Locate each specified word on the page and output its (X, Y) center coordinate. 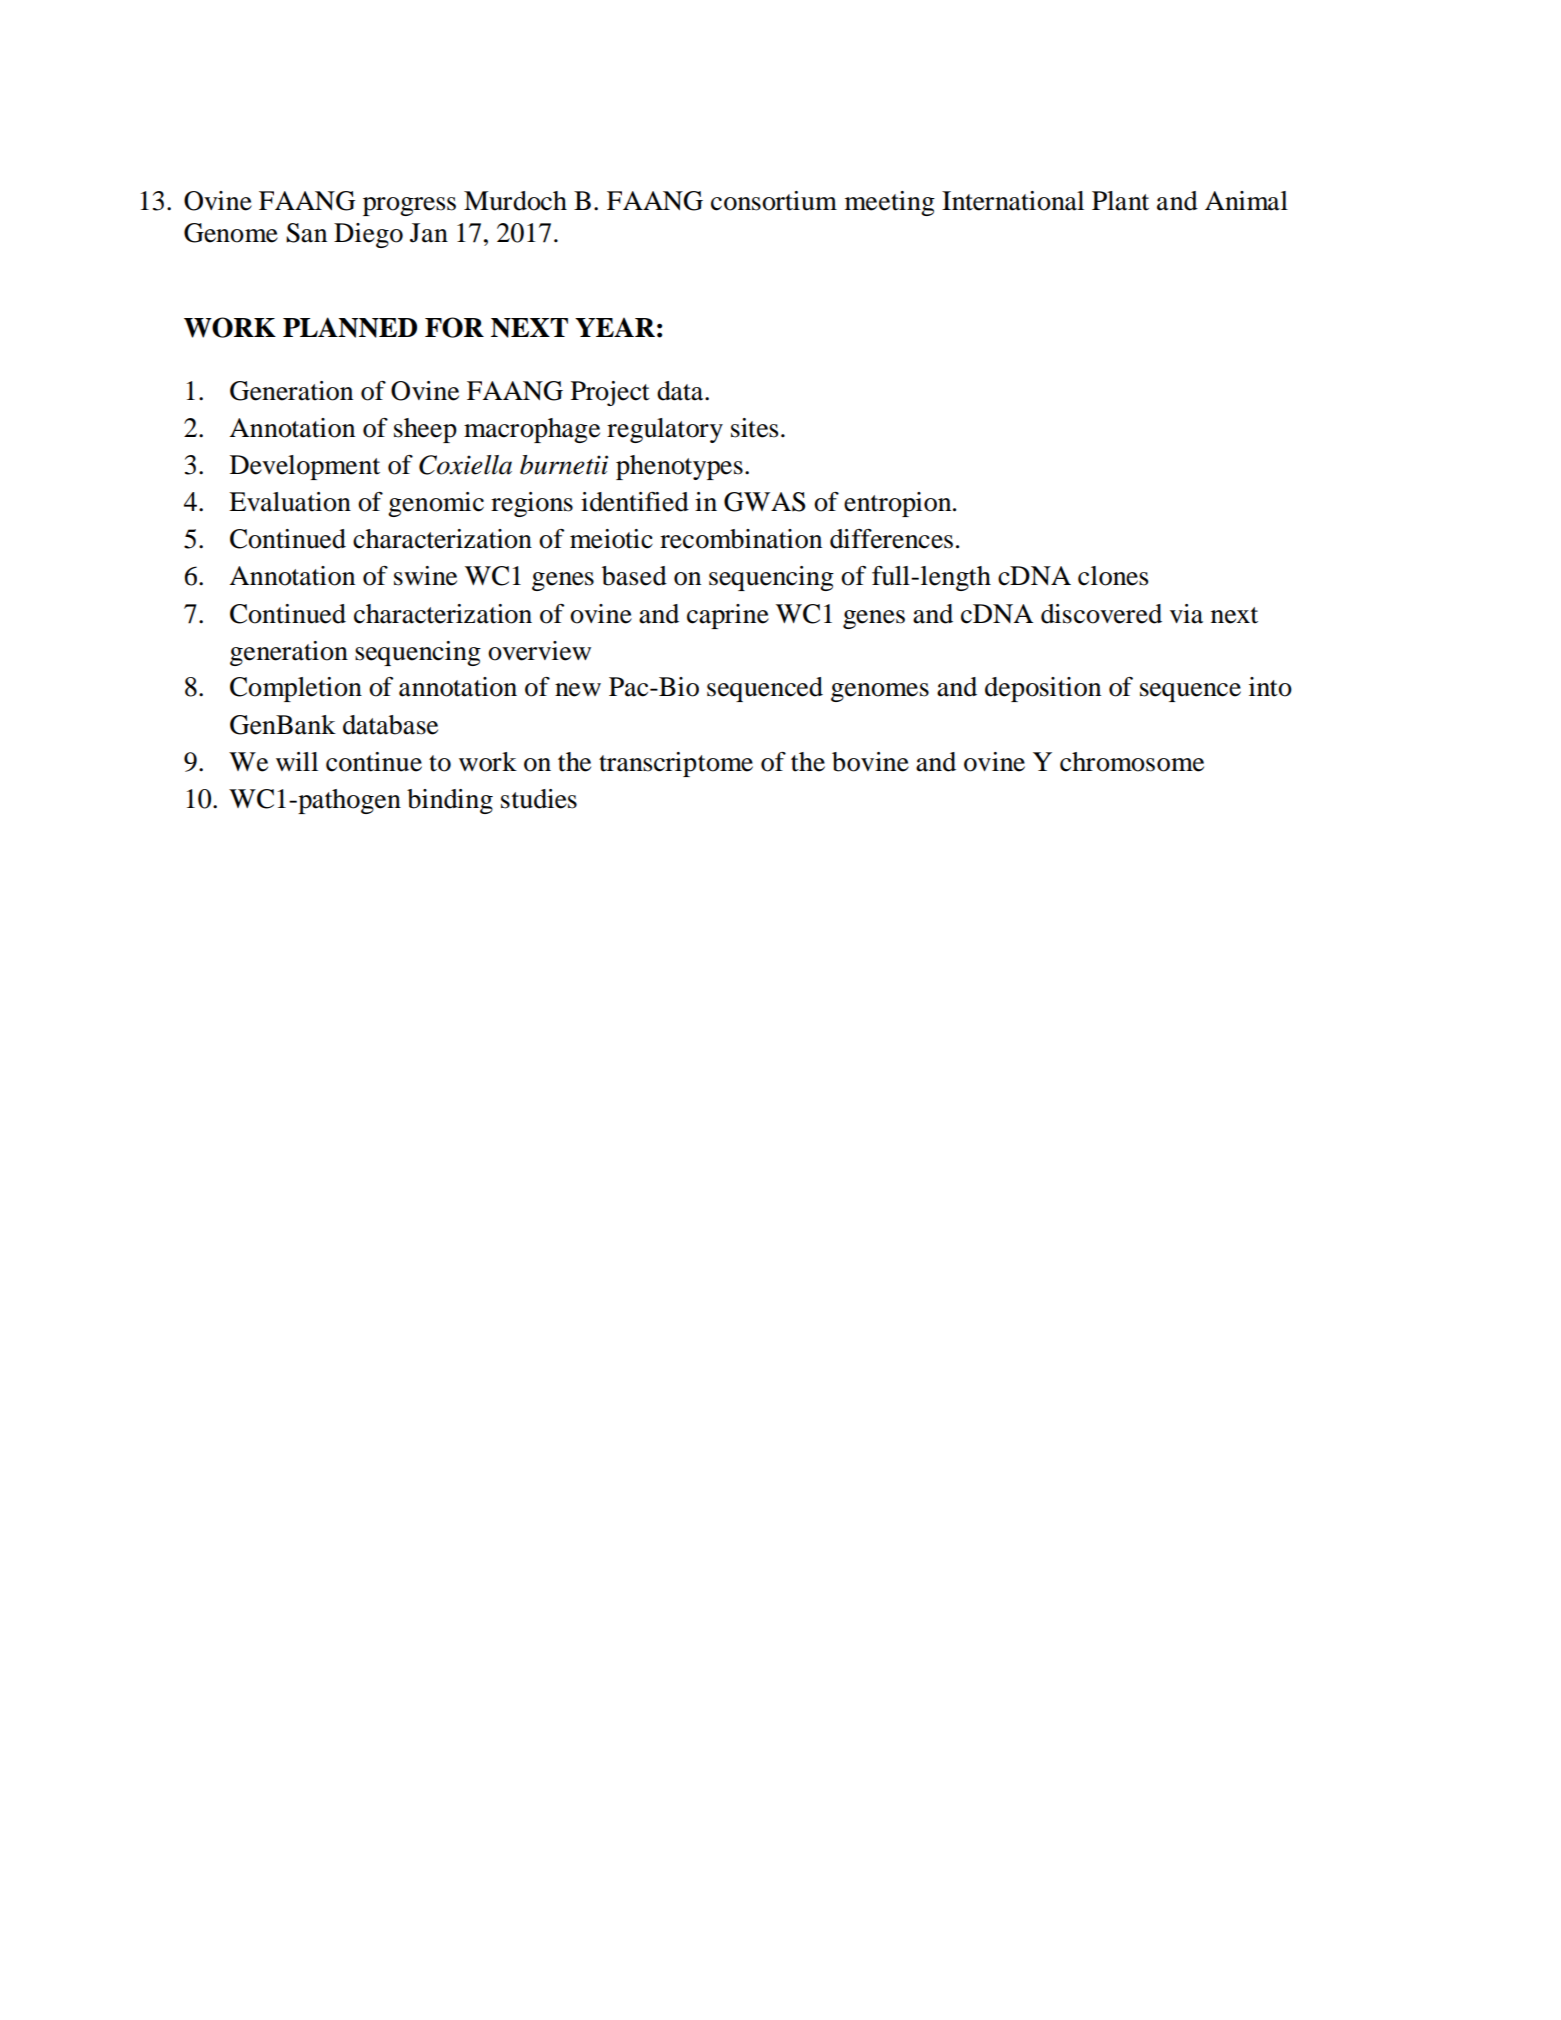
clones (1113, 576)
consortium (774, 201)
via (1186, 614)
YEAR (615, 327)
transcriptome (676, 764)
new (578, 690)
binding (450, 801)
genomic (436, 504)
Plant (1120, 201)
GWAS (765, 502)
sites (755, 428)
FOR (454, 327)
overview (539, 651)
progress (409, 206)
